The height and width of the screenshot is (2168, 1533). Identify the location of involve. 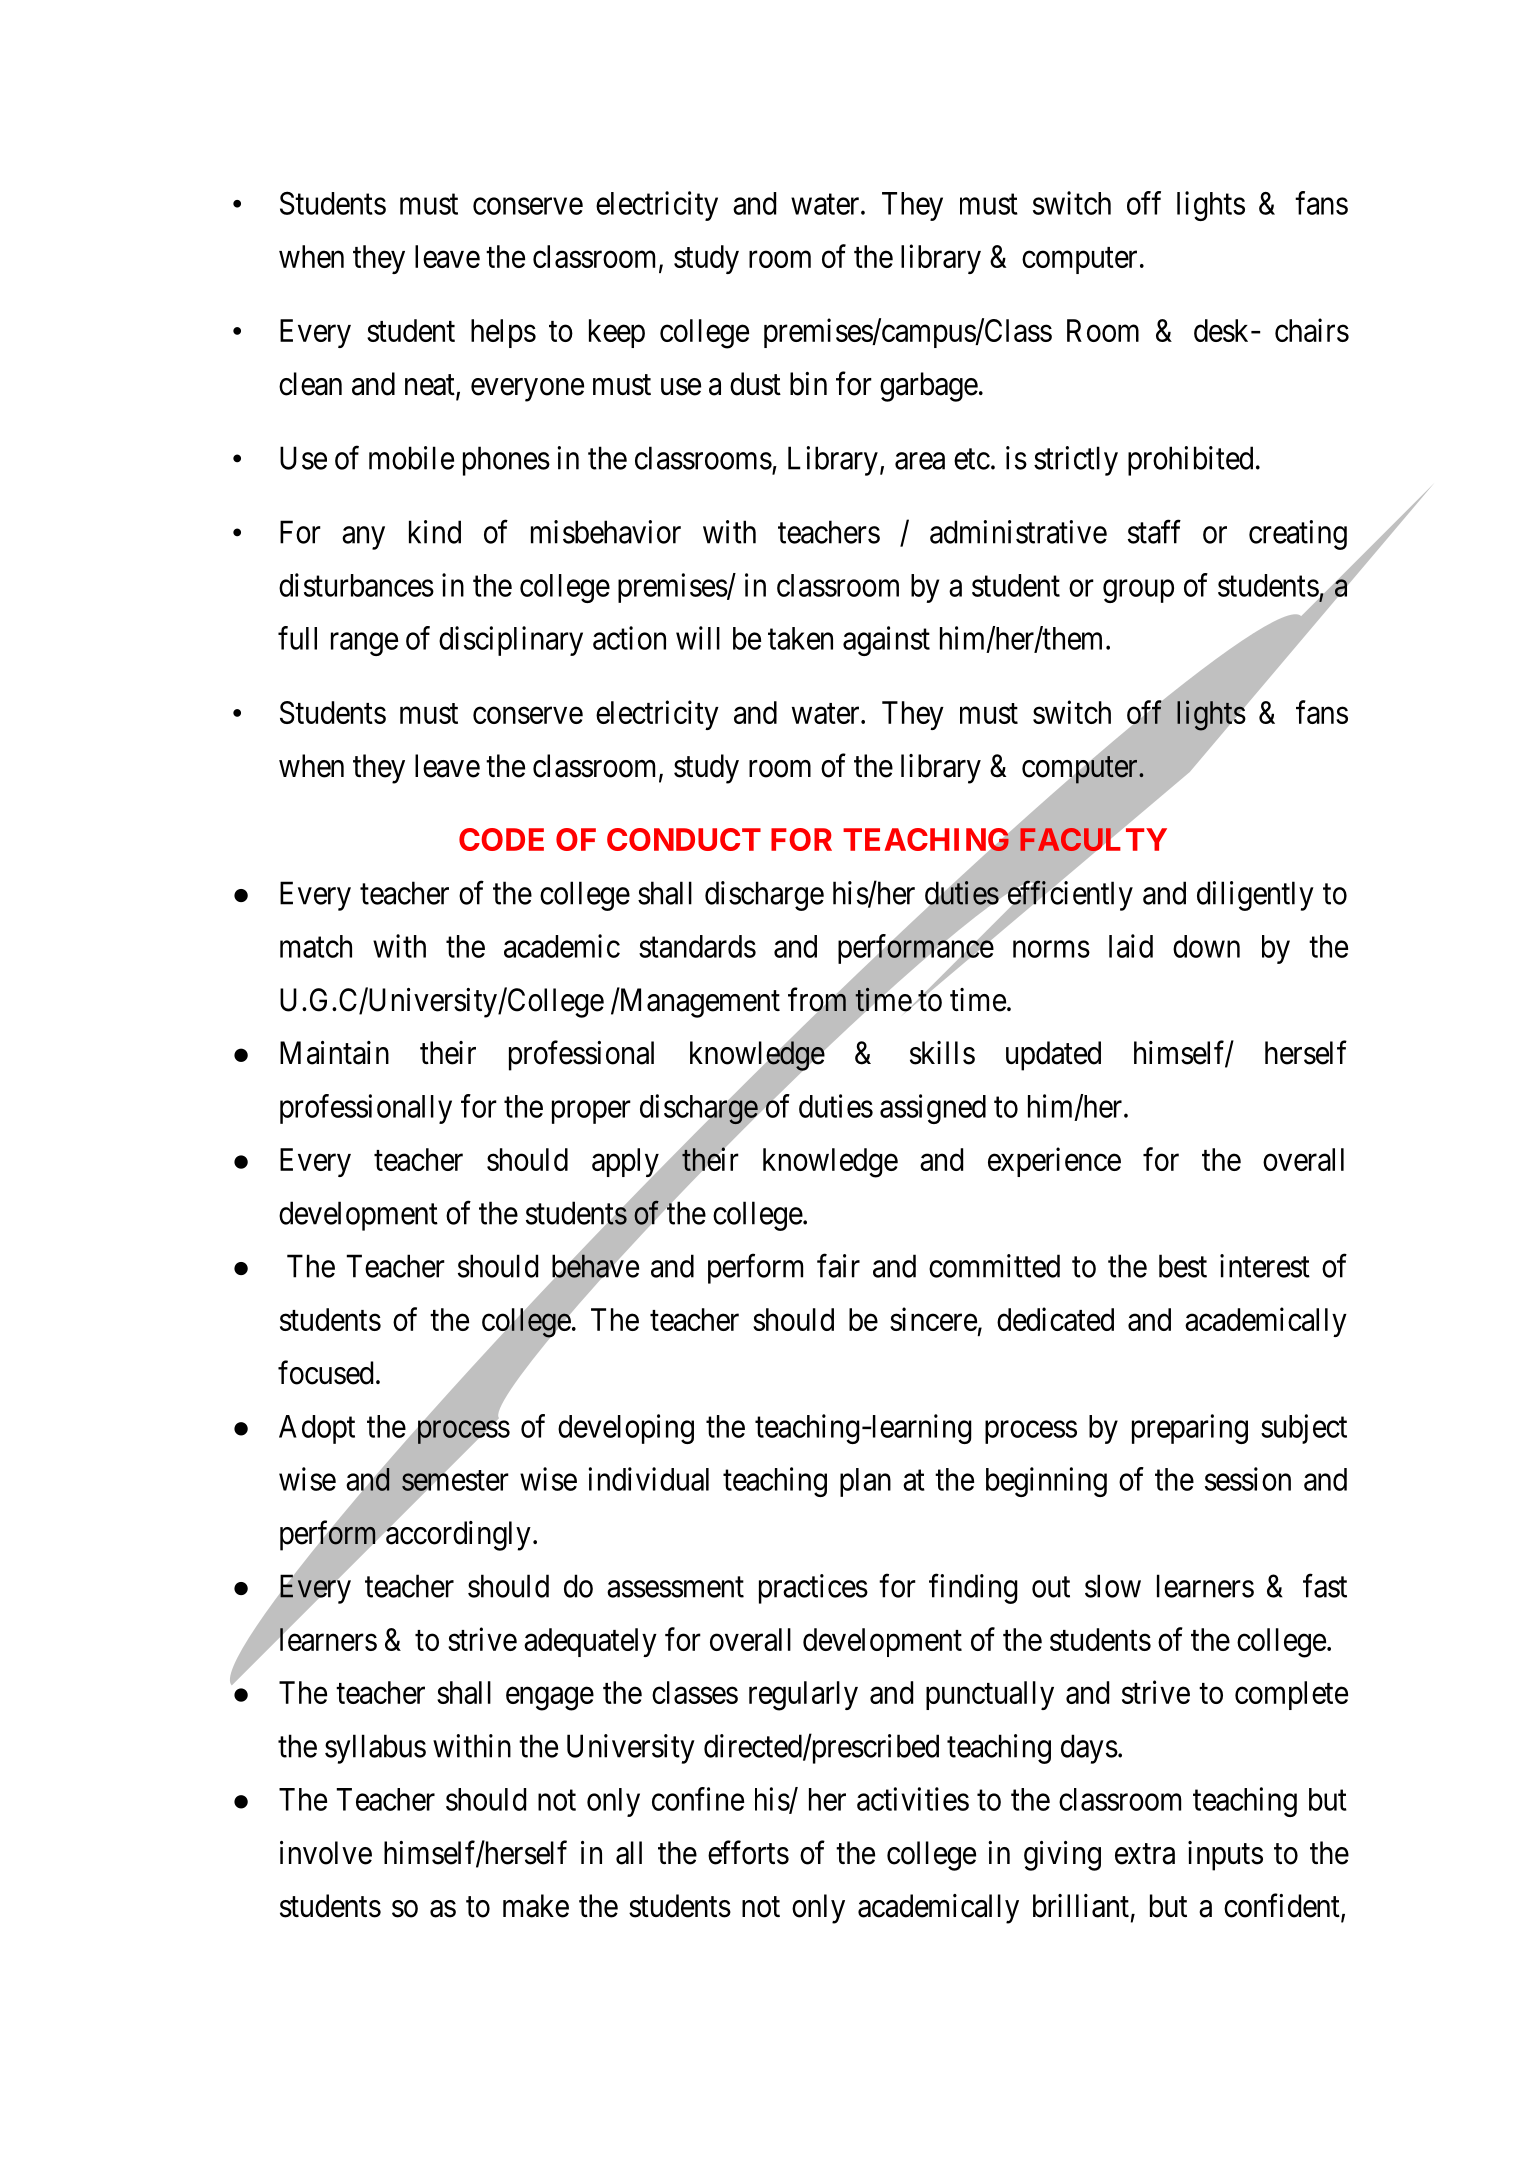
(326, 1853).
